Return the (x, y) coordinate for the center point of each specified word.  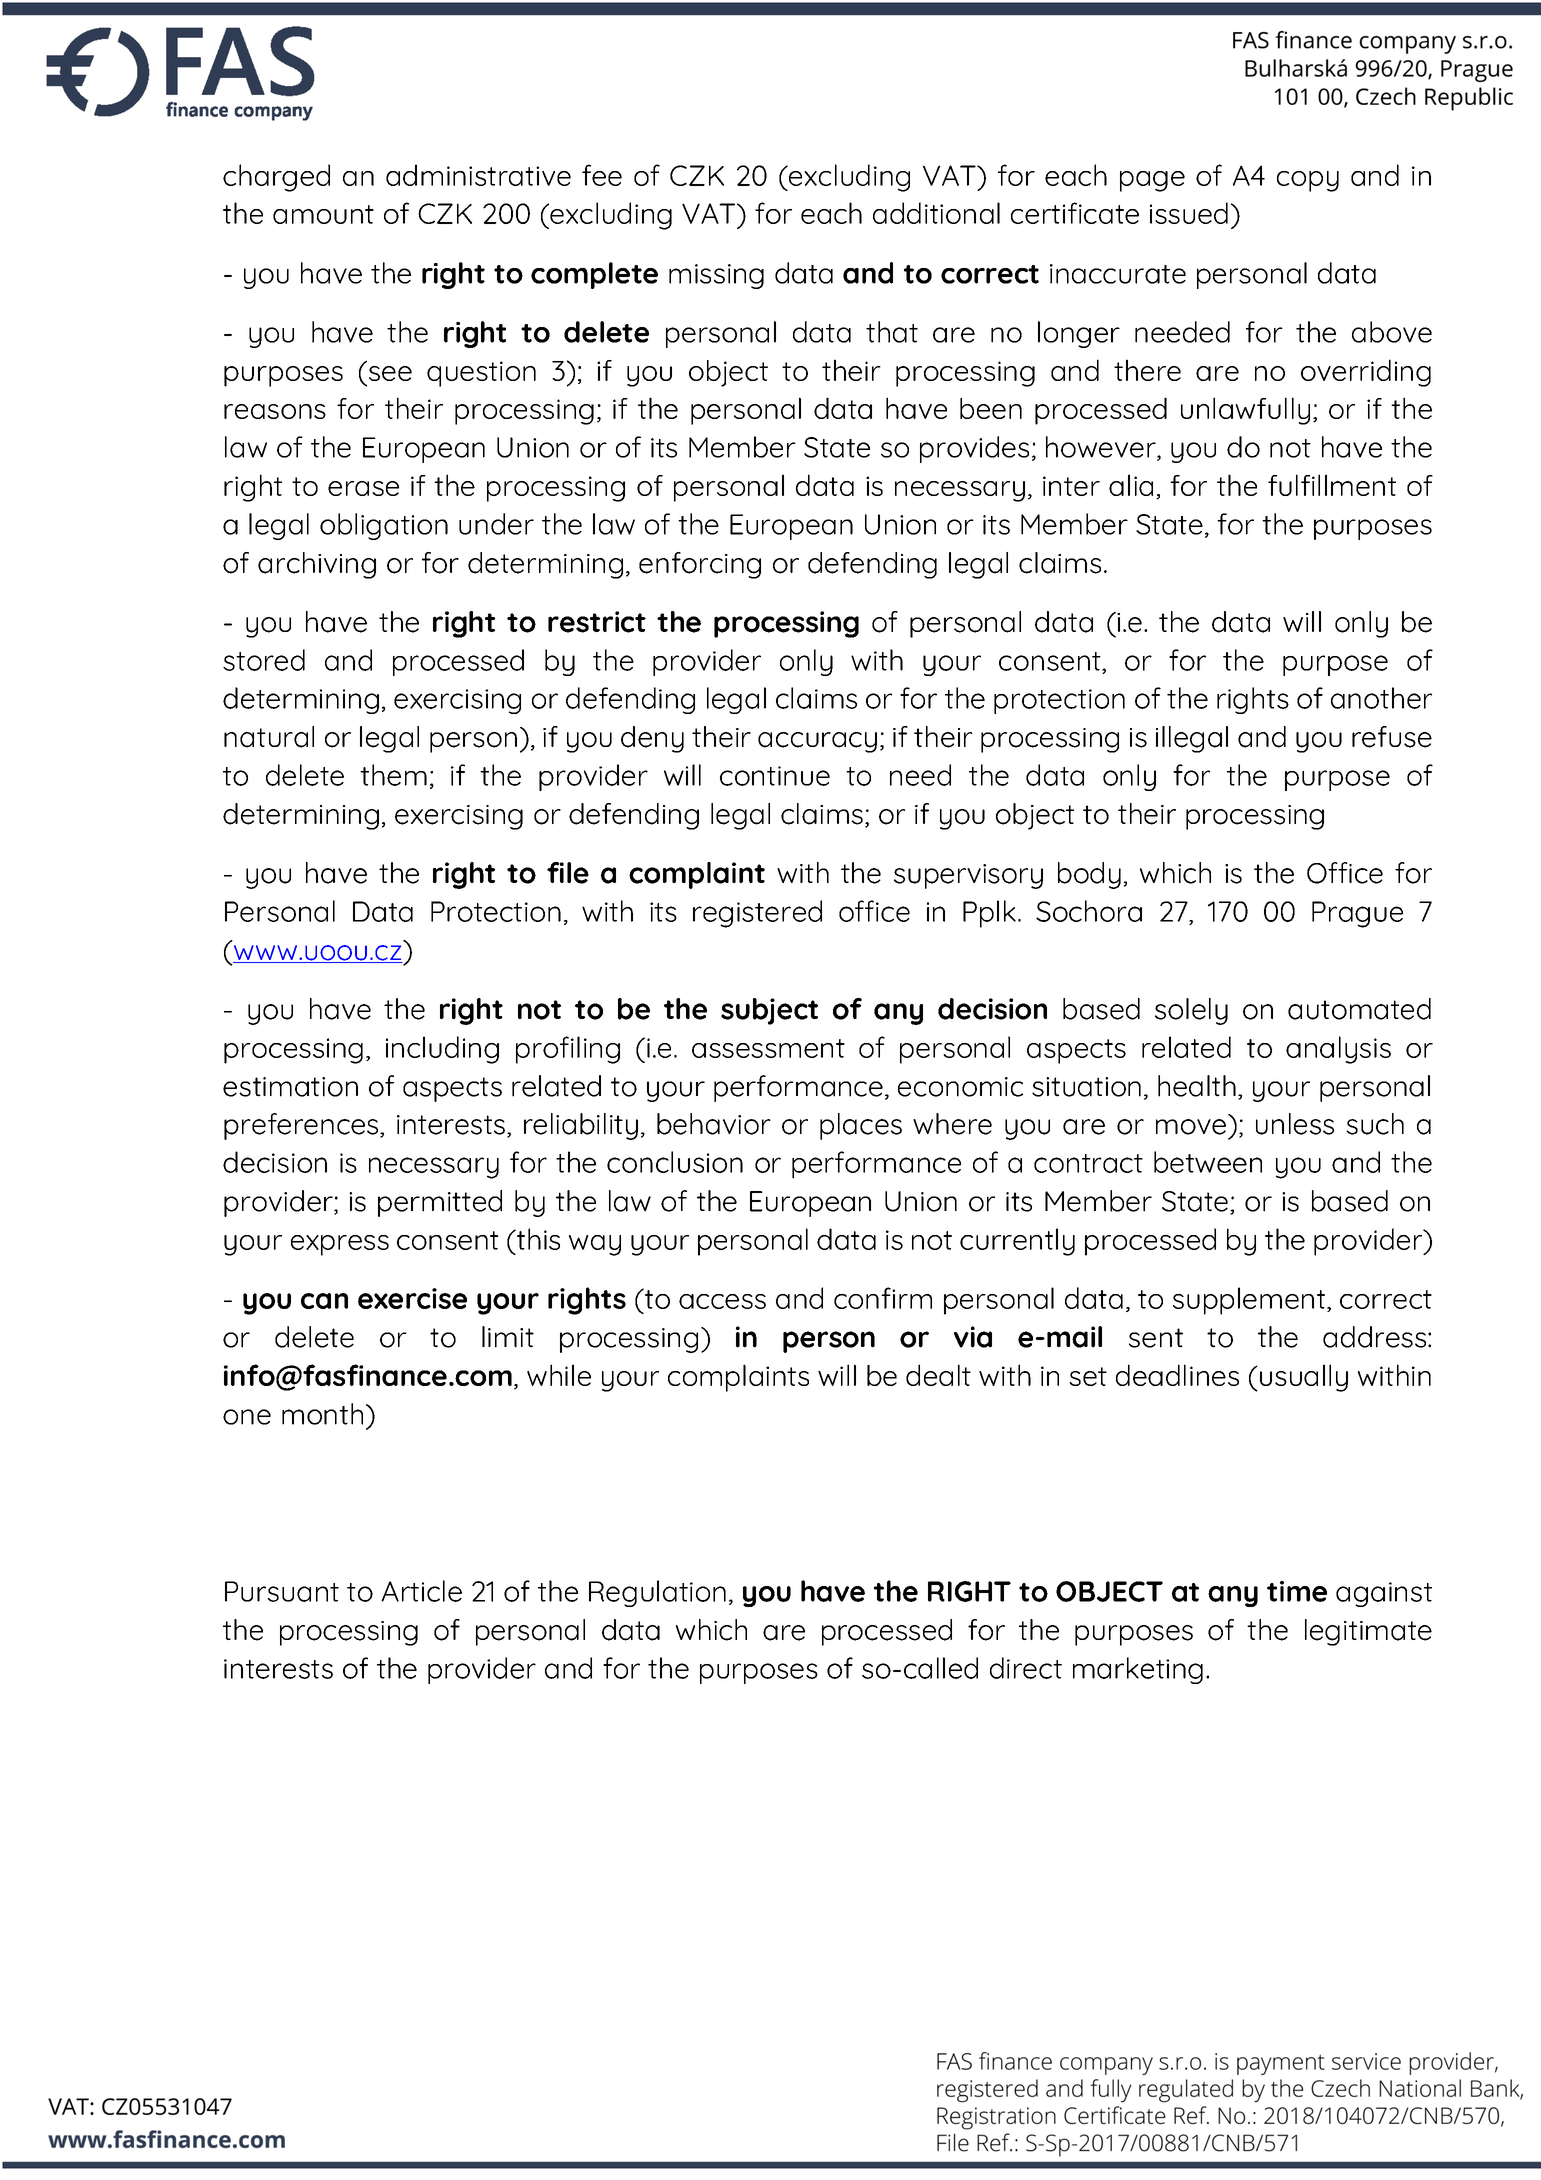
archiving (317, 565)
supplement (1250, 1301)
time (1297, 1591)
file (568, 873)
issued (1189, 213)
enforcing (700, 565)
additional (936, 213)
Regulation (657, 1593)
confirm (883, 1298)
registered (757, 914)
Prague (1357, 914)
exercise (412, 1298)
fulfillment (1332, 485)
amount (323, 214)
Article (421, 1591)
